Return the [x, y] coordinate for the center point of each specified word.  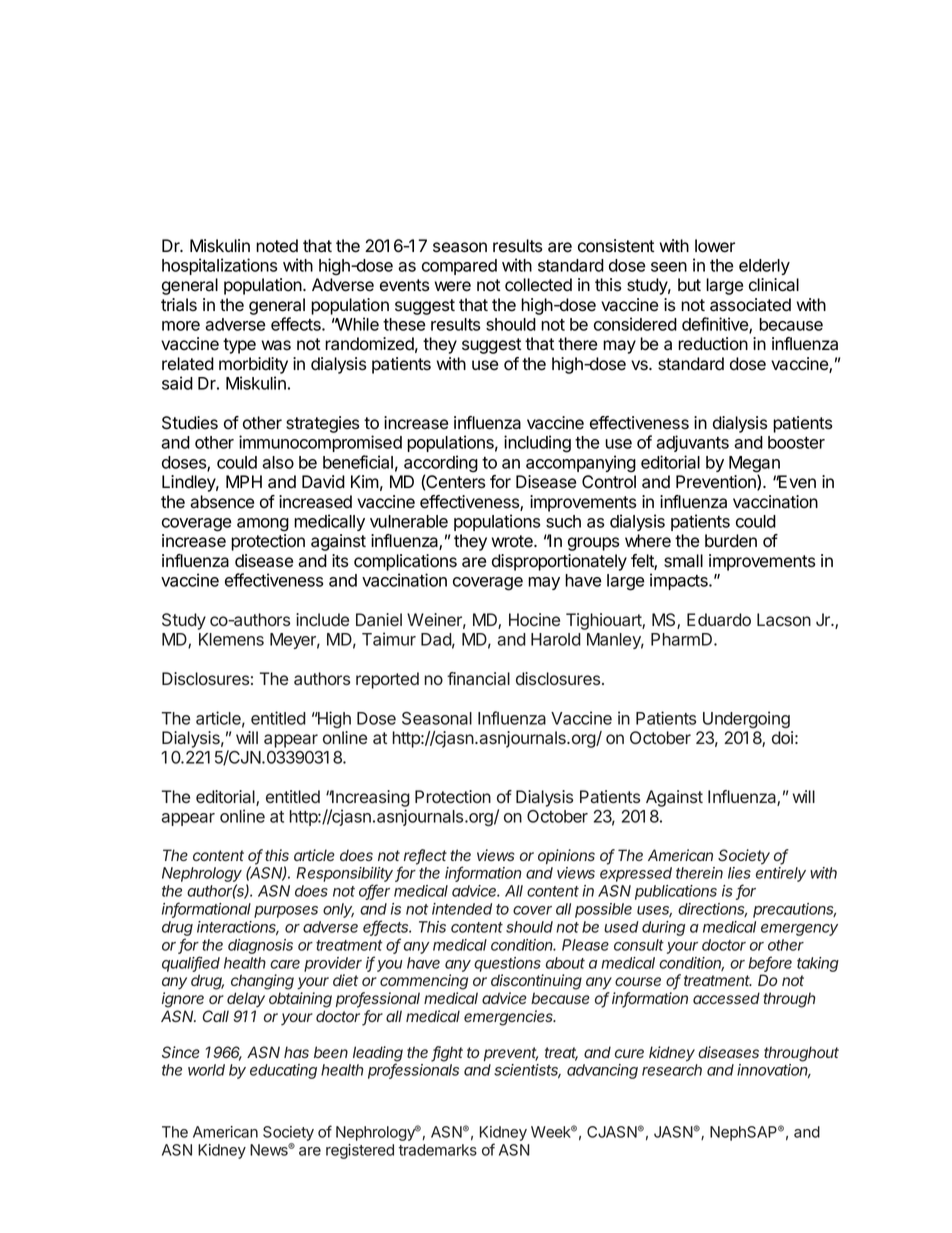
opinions [566, 856]
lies [739, 873]
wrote [513, 541]
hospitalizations [219, 266]
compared [459, 267]
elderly [764, 267]
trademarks [437, 1150]
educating [283, 1071]
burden [731, 541]
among [263, 525]
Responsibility [346, 876]
